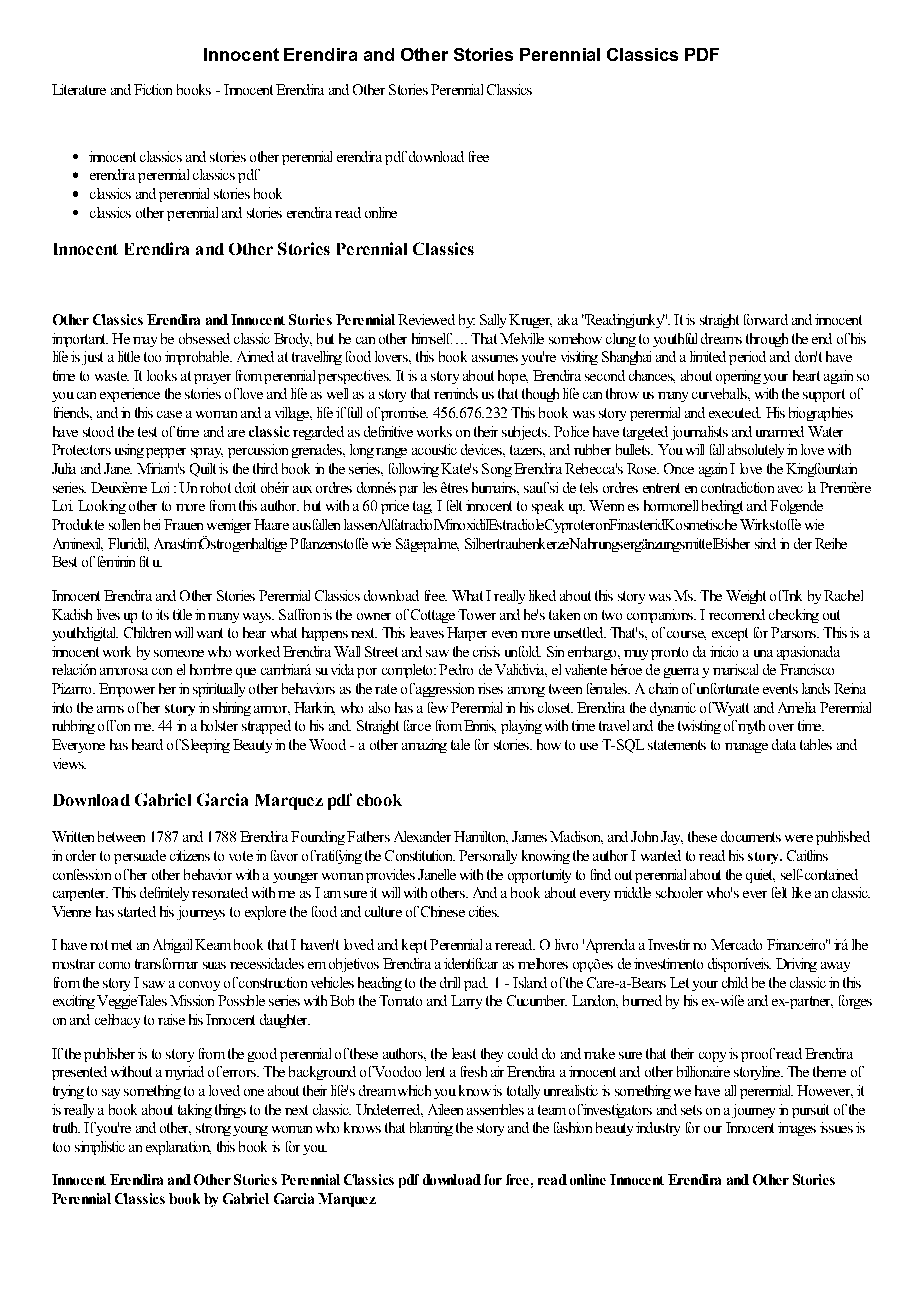  Describe the element at coordinates (766, 319) in the screenshot. I see `forward` at that location.
